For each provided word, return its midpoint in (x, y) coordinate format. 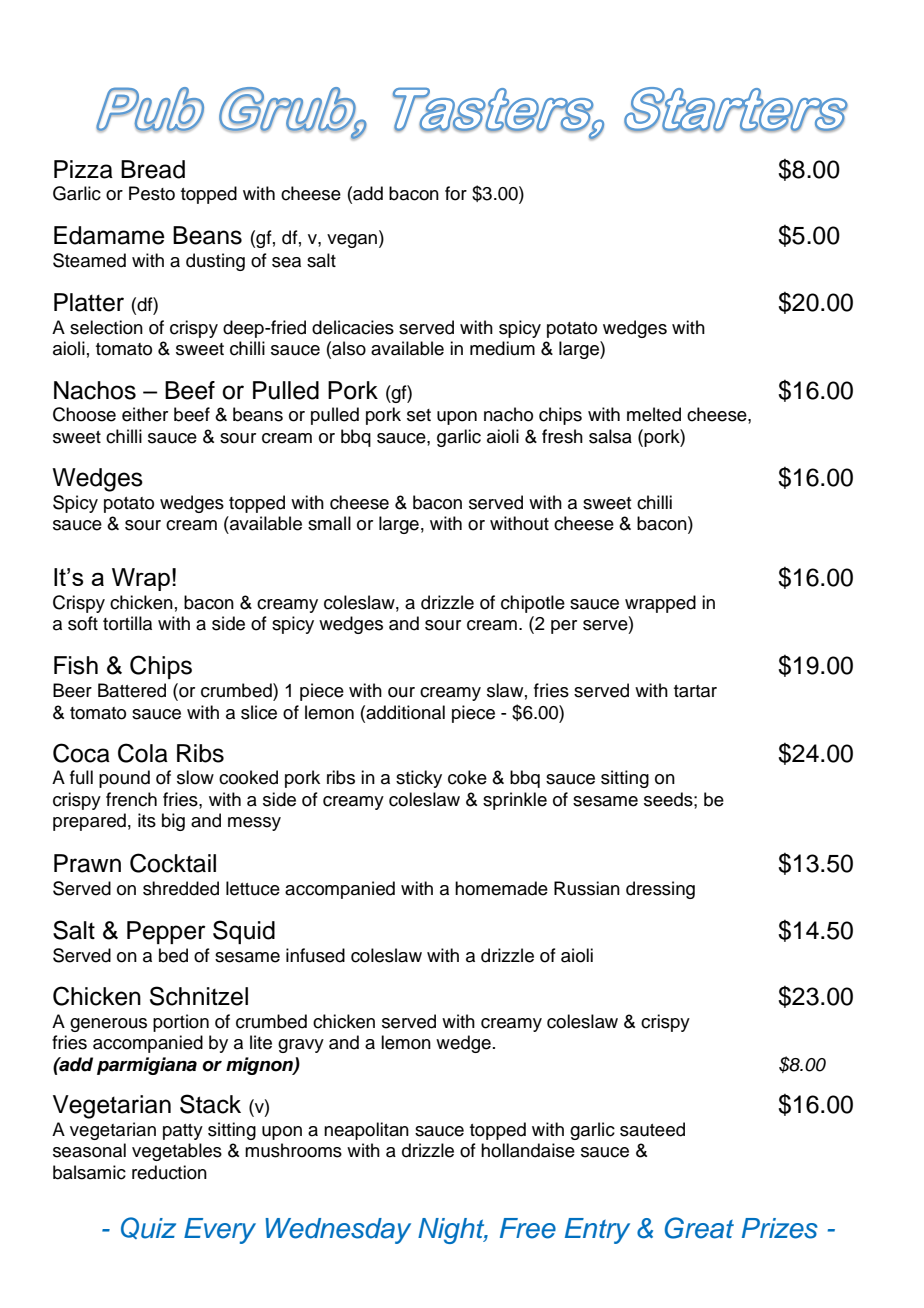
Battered (132, 690)
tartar (695, 691)
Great (699, 1228)
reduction (169, 1172)
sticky (419, 779)
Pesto (152, 193)
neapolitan (366, 1131)
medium (502, 348)
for (456, 193)
